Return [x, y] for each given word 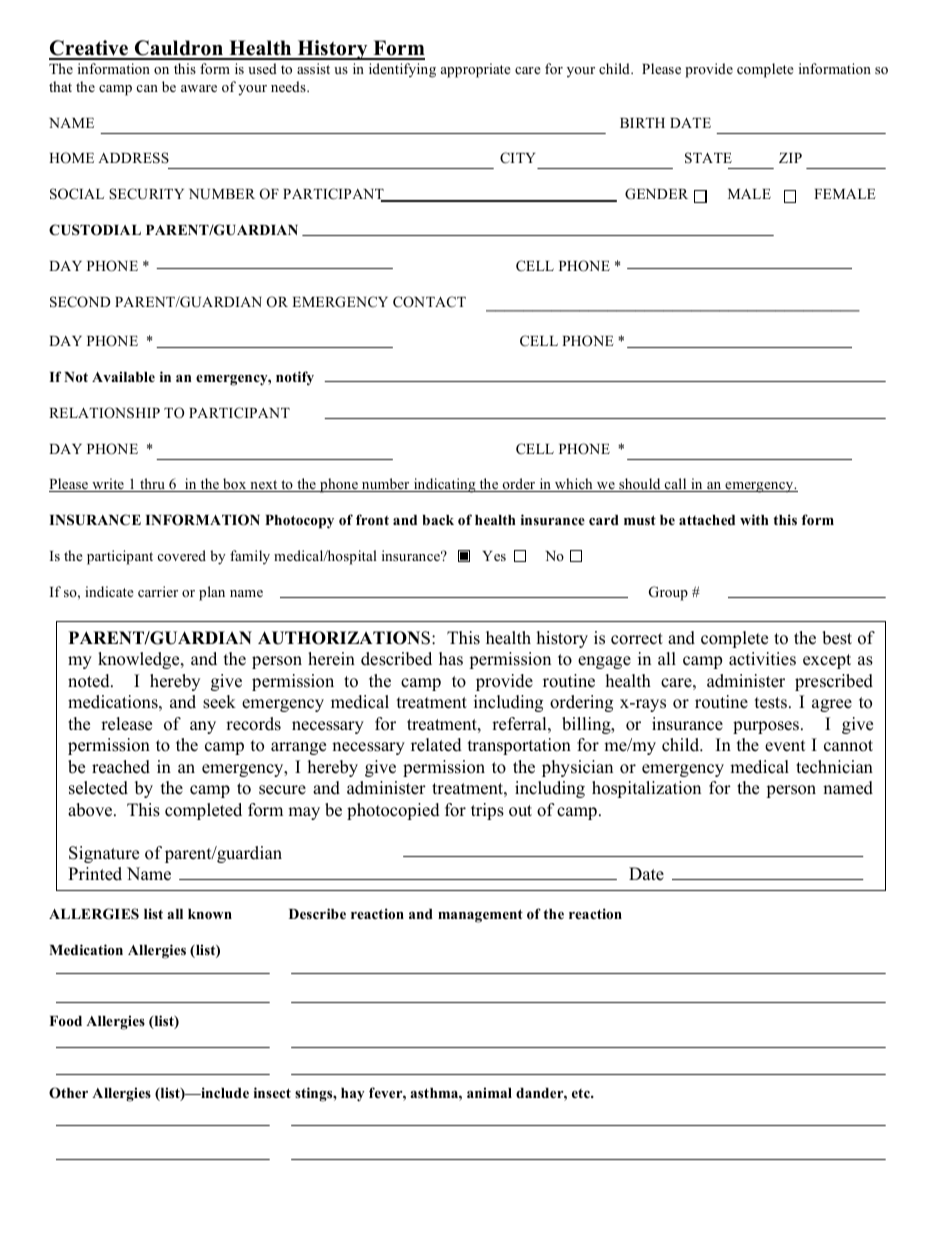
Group [668, 593]
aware [199, 88]
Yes [494, 556]
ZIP [790, 158]
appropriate [476, 70]
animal [489, 1092]
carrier [158, 591]
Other [68, 1093]
